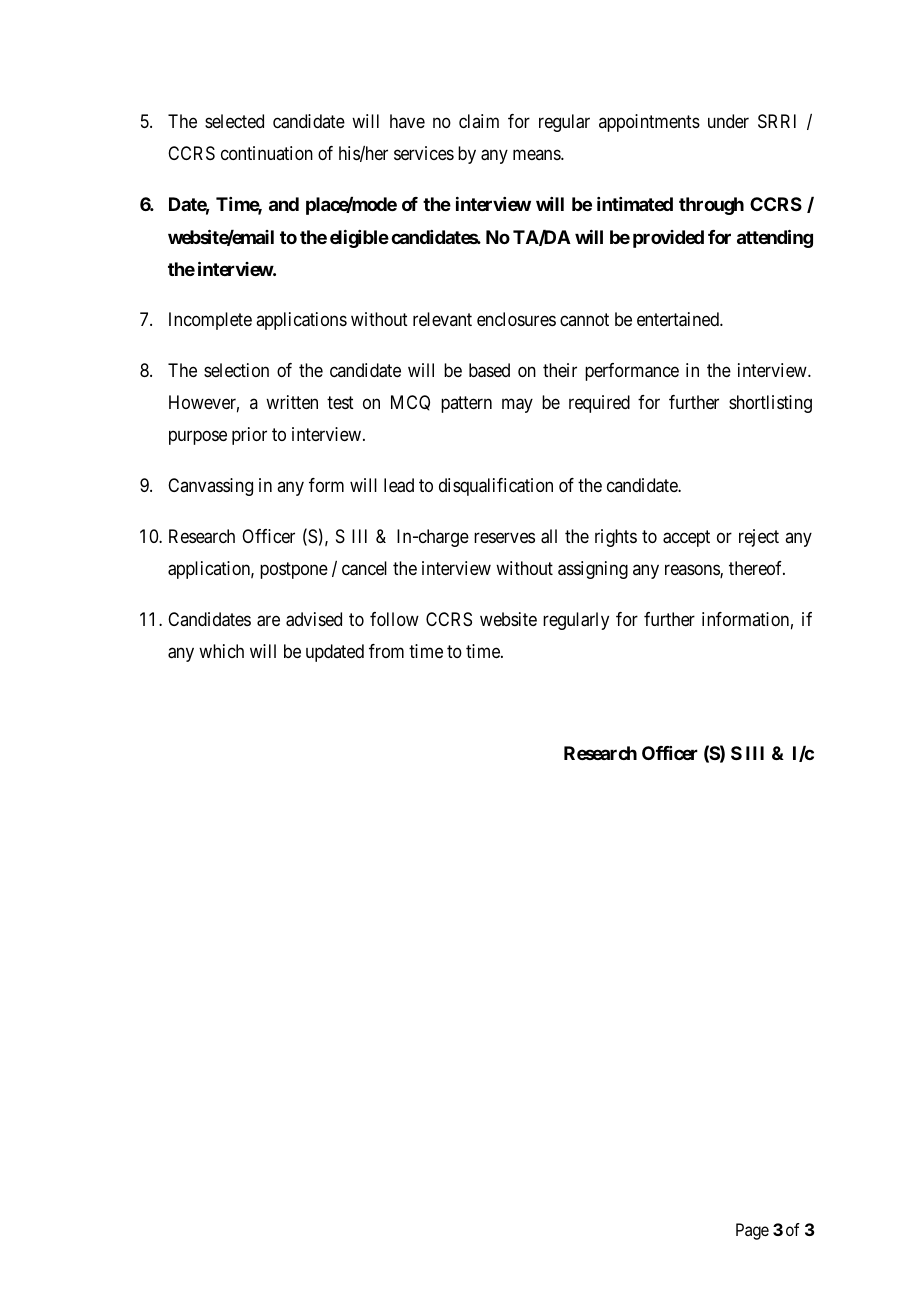 The image size is (924, 1307). What do you see at coordinates (386, 651) in the page?
I see `from` at bounding box center [386, 651].
